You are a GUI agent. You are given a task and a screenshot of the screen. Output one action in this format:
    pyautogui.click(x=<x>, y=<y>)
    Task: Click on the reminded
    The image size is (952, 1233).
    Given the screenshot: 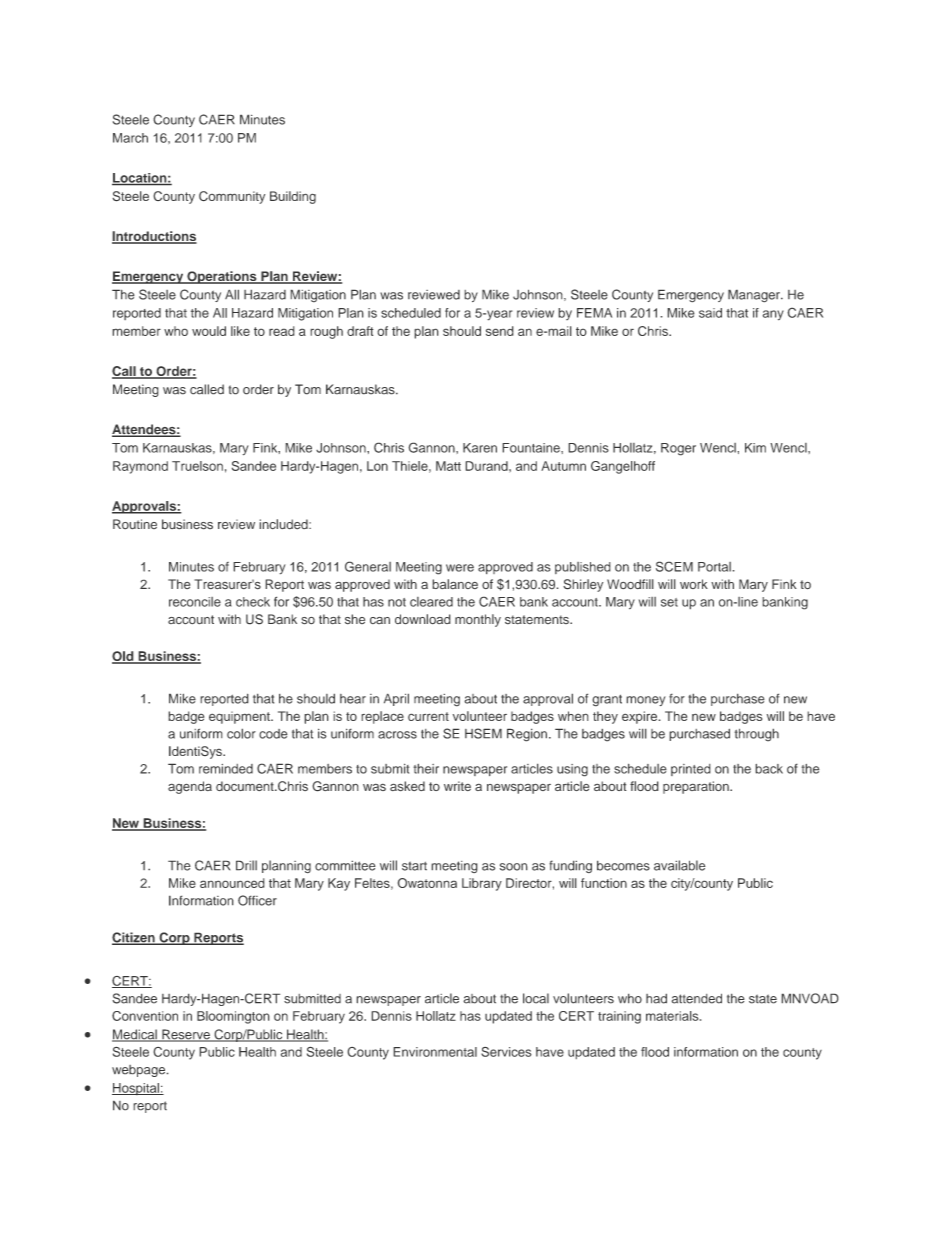 What is the action you would take?
    pyautogui.click(x=226, y=769)
